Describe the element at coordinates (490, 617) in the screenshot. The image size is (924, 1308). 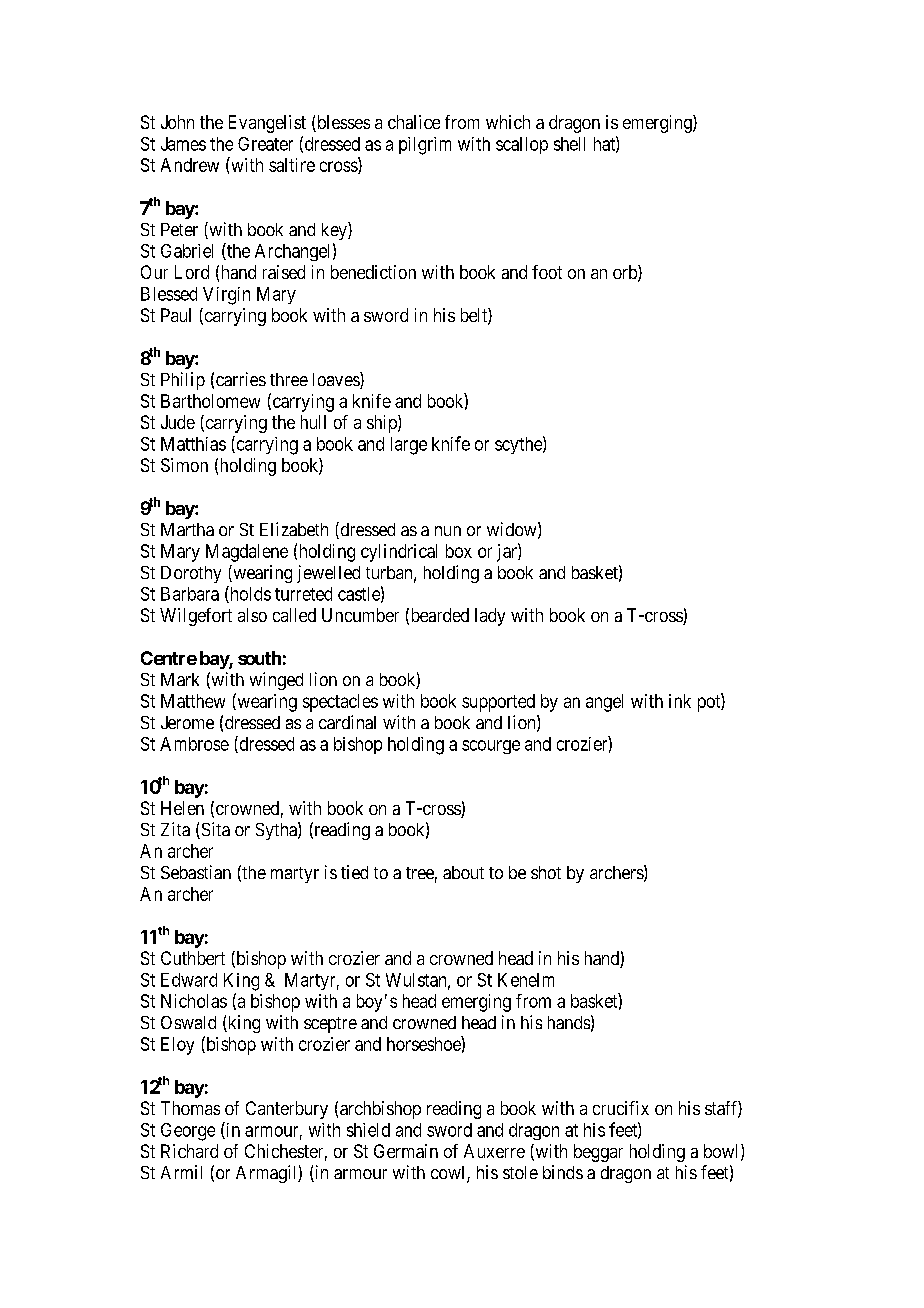
I see `lady` at that location.
